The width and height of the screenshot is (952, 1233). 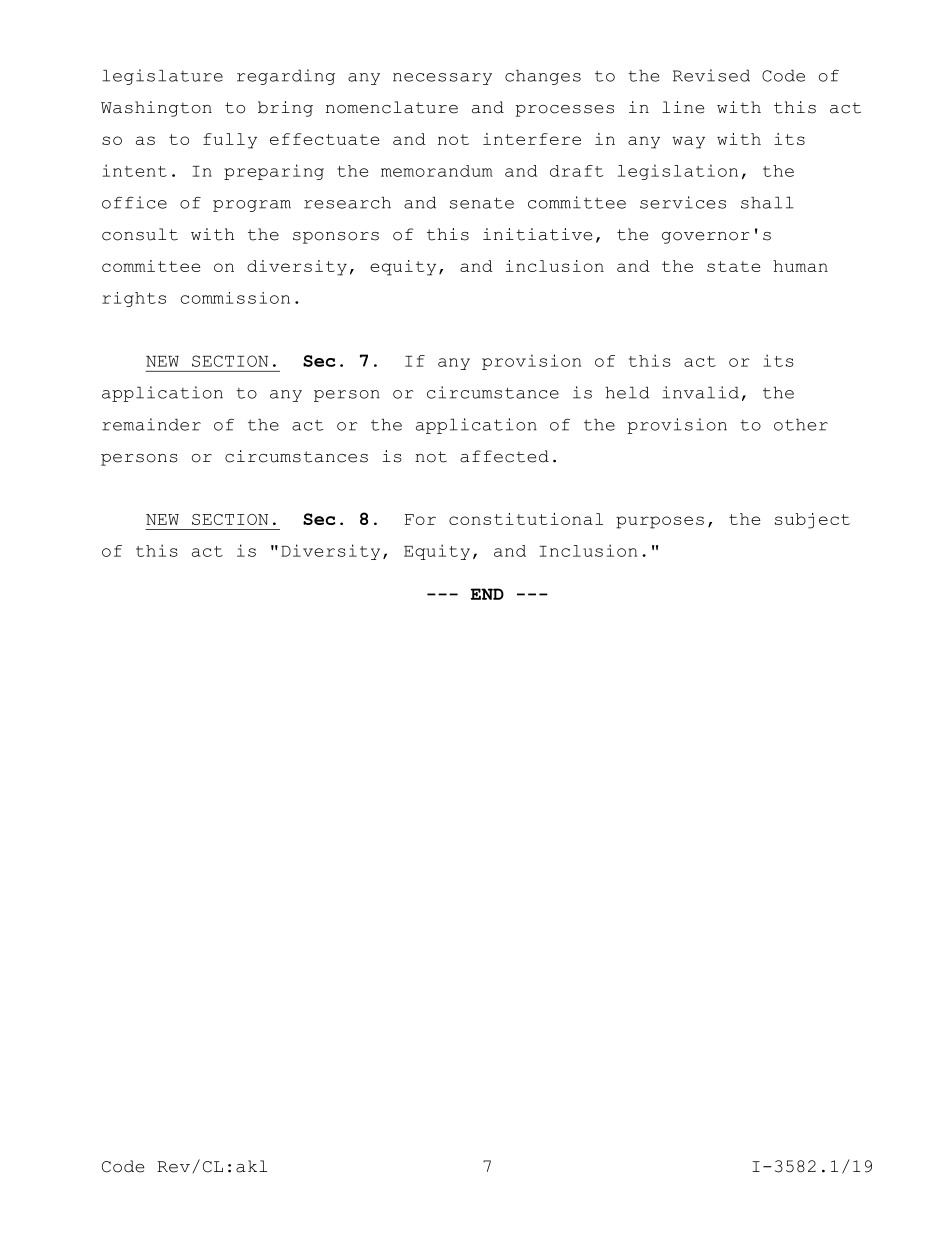 I want to click on END, so click(x=487, y=594).
